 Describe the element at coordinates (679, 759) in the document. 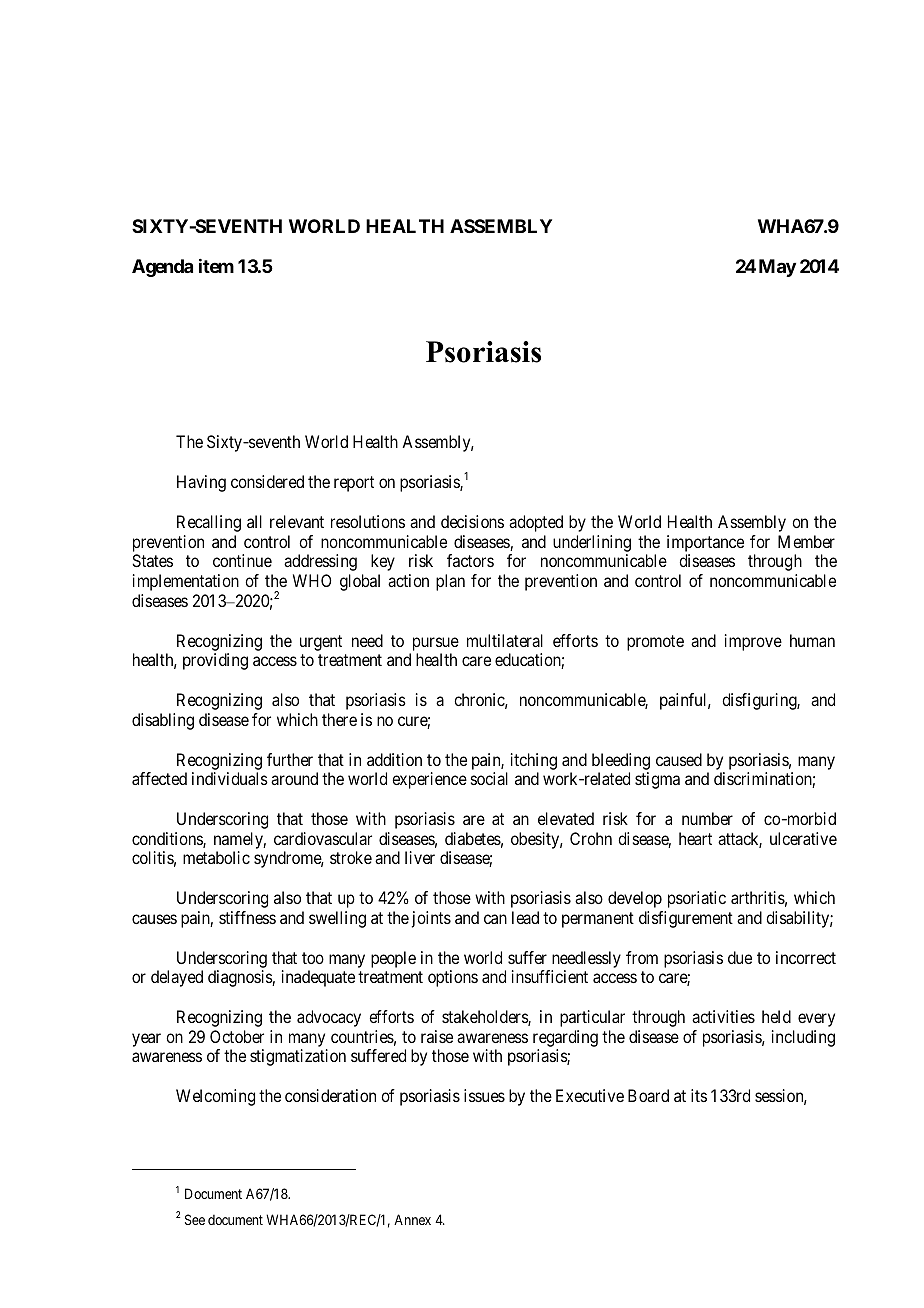

I see `caused` at that location.
